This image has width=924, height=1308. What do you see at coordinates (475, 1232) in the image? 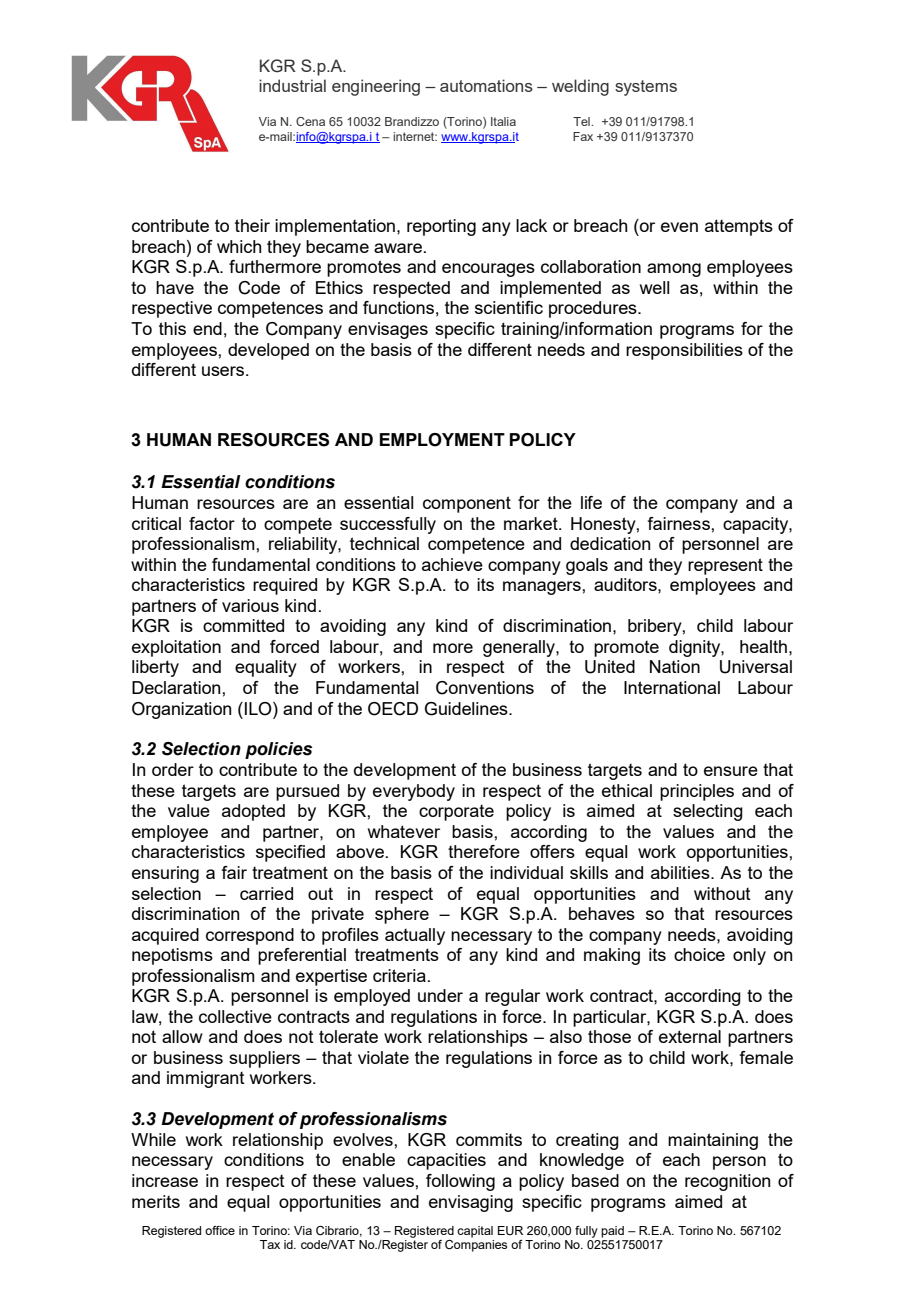
I see `capital` at bounding box center [475, 1232].
